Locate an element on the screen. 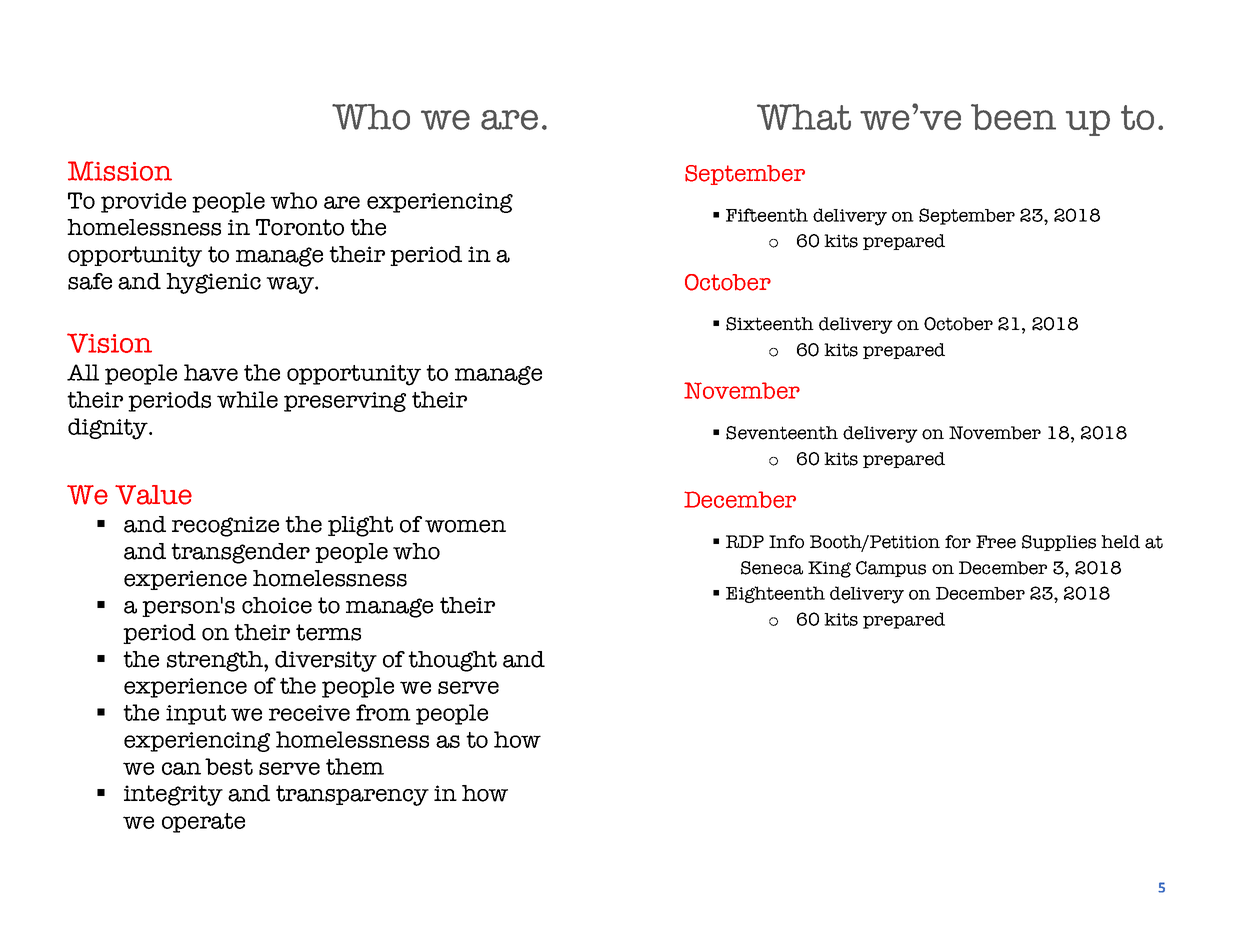 The image size is (1233, 952). Mission is located at coordinates (120, 171).
